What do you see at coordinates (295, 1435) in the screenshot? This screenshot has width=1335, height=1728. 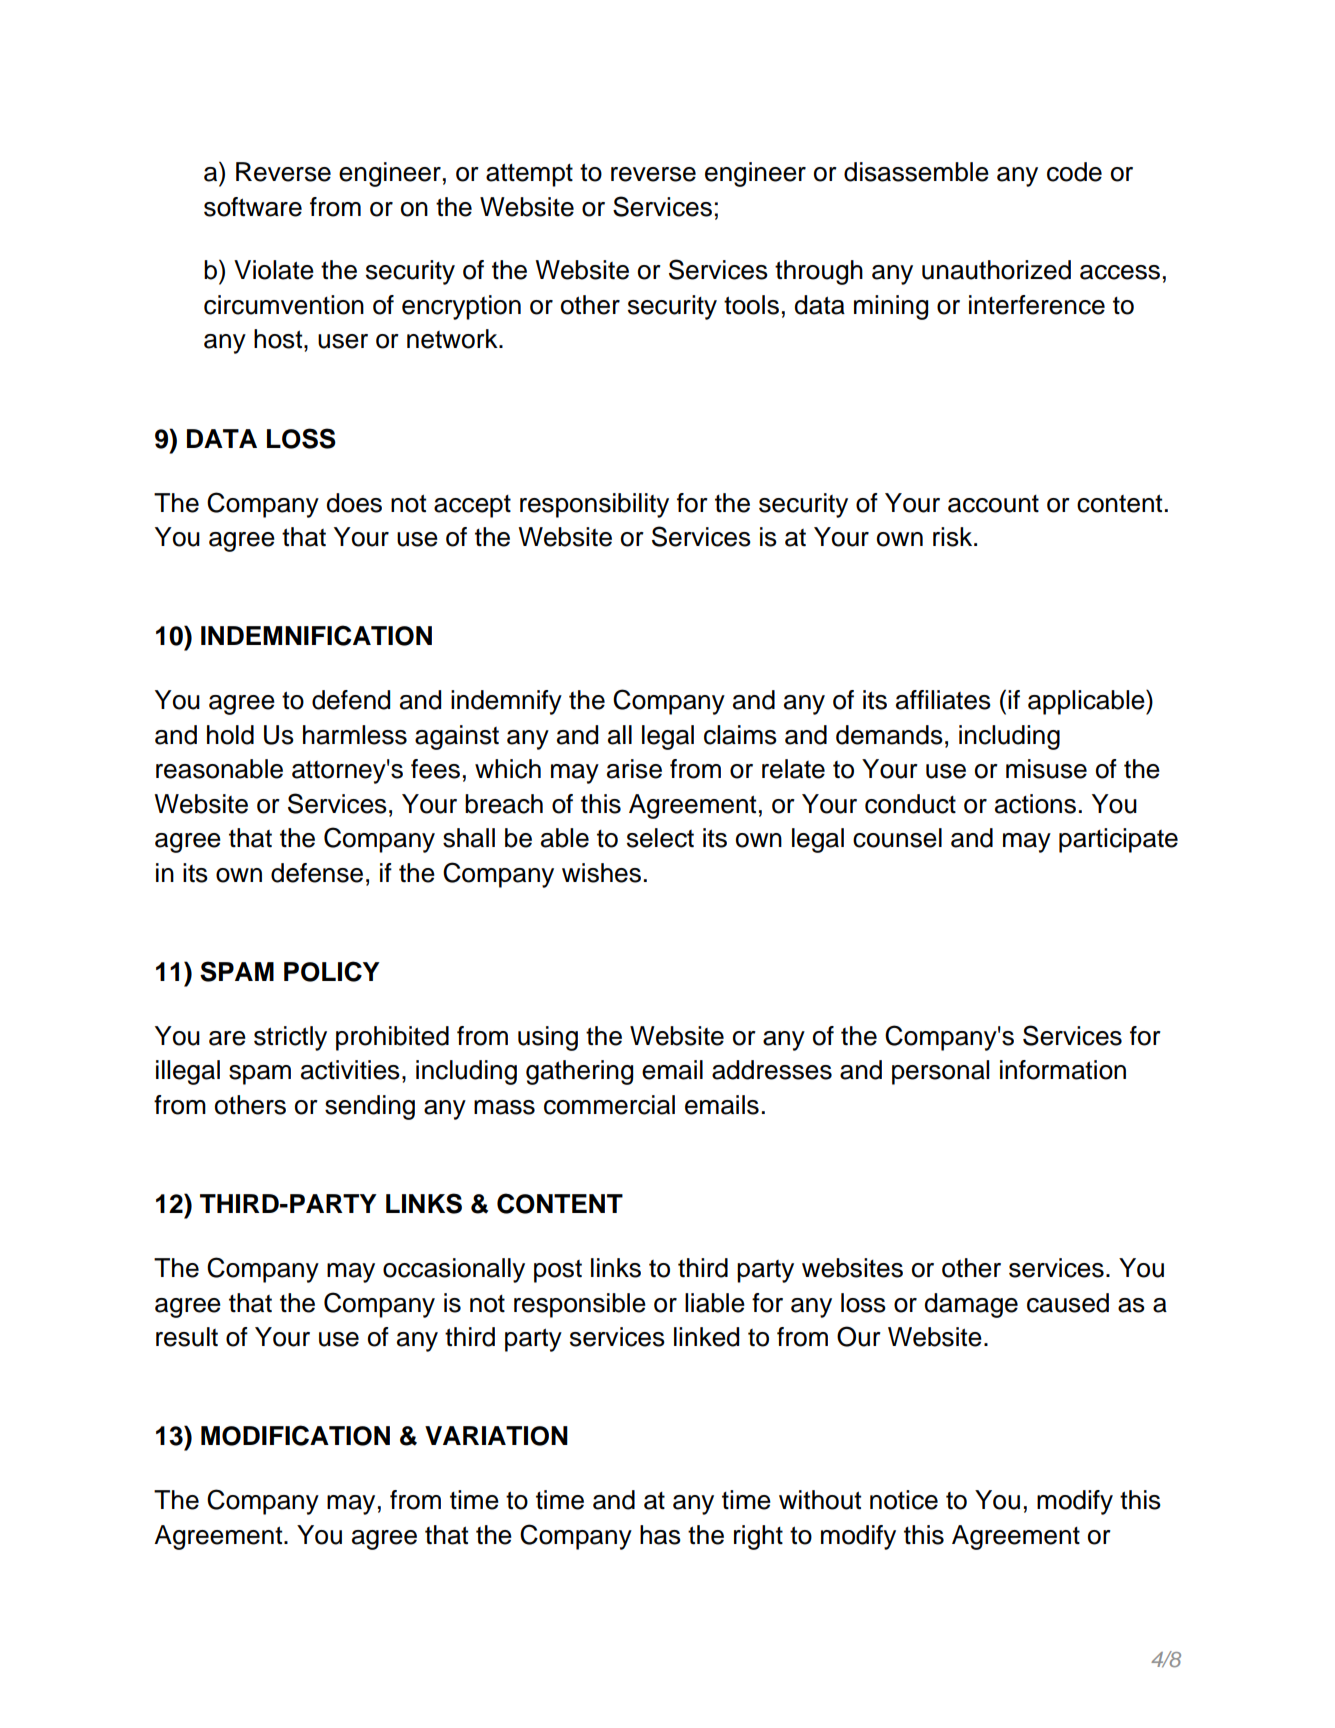 I see `MODIFICATION` at bounding box center [295, 1435].
